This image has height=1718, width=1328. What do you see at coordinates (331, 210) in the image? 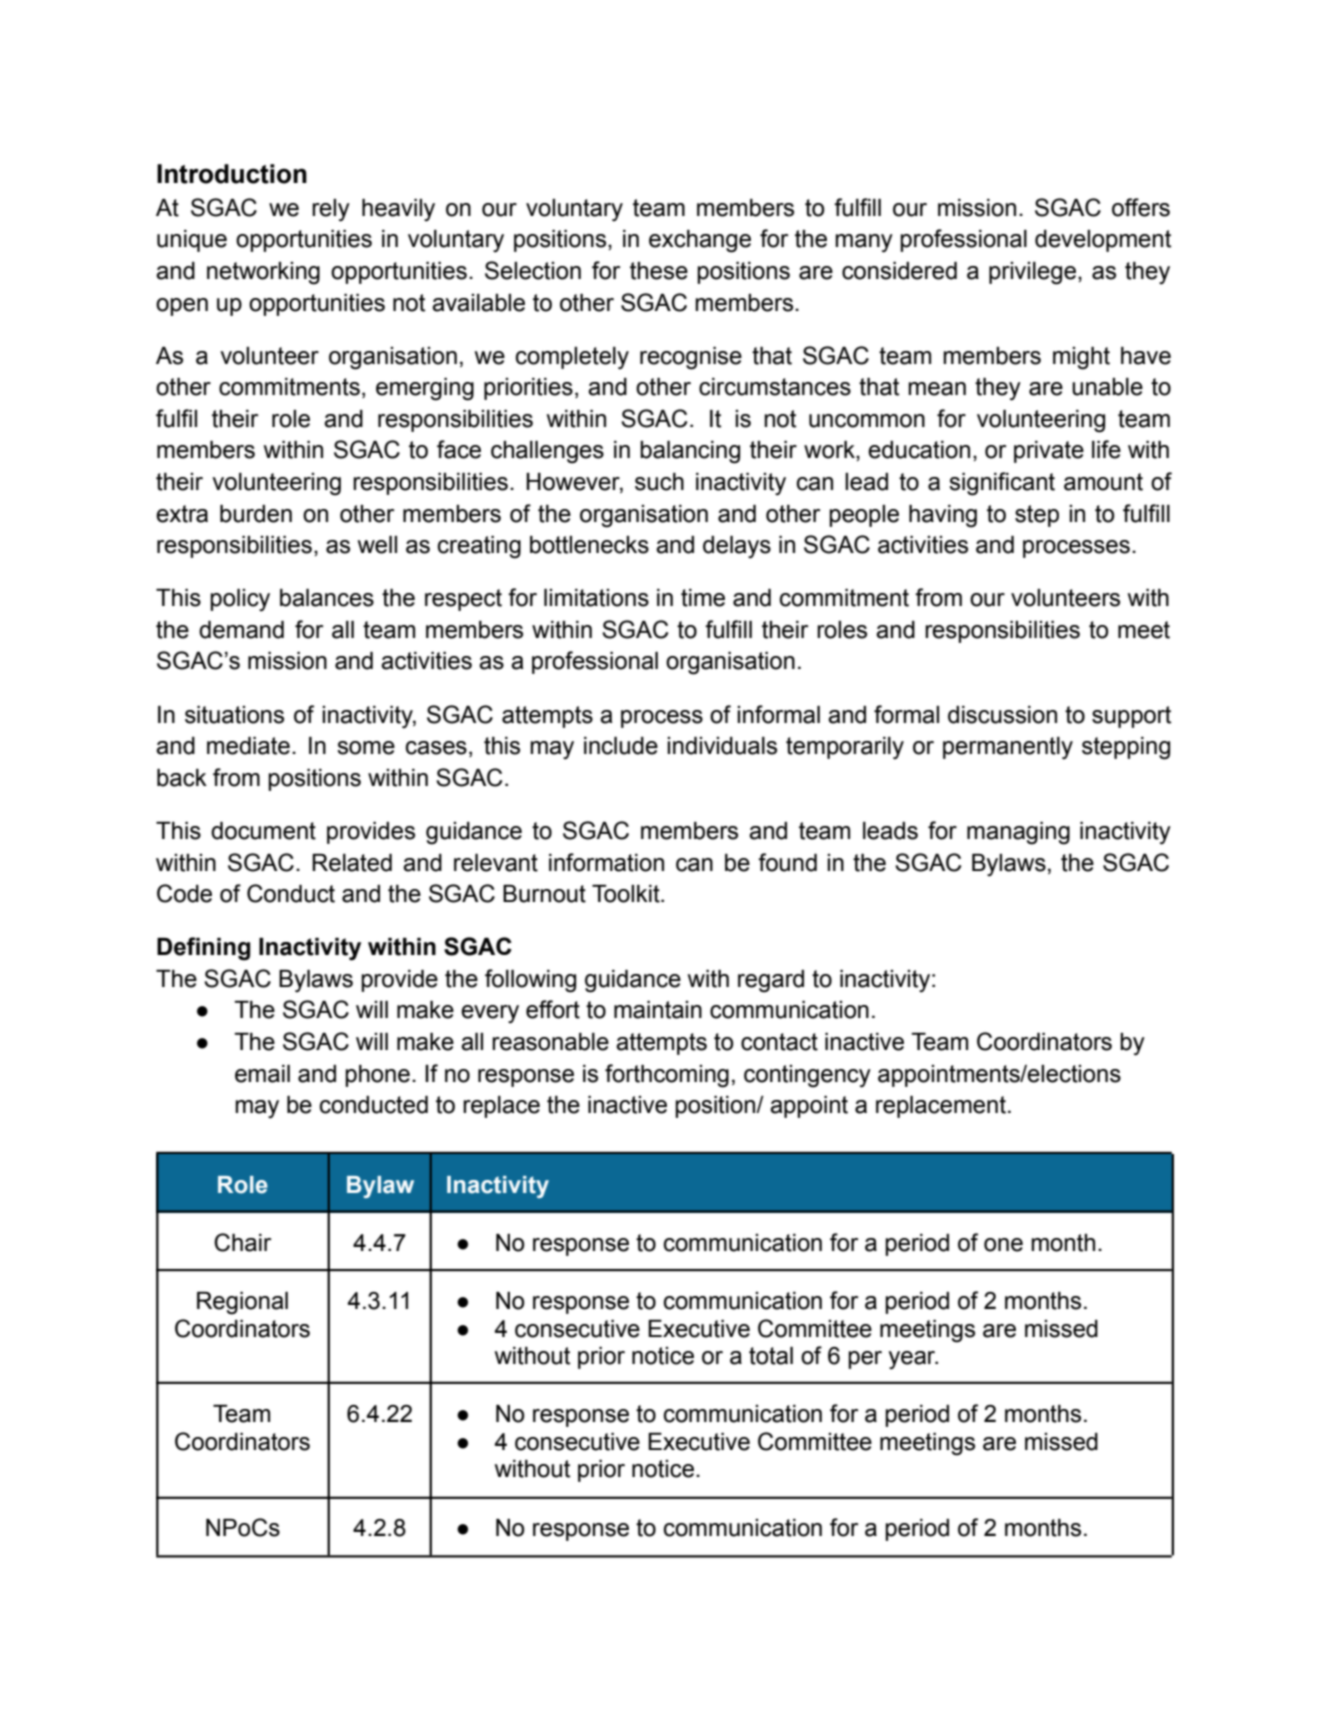
I see `rely` at bounding box center [331, 210].
